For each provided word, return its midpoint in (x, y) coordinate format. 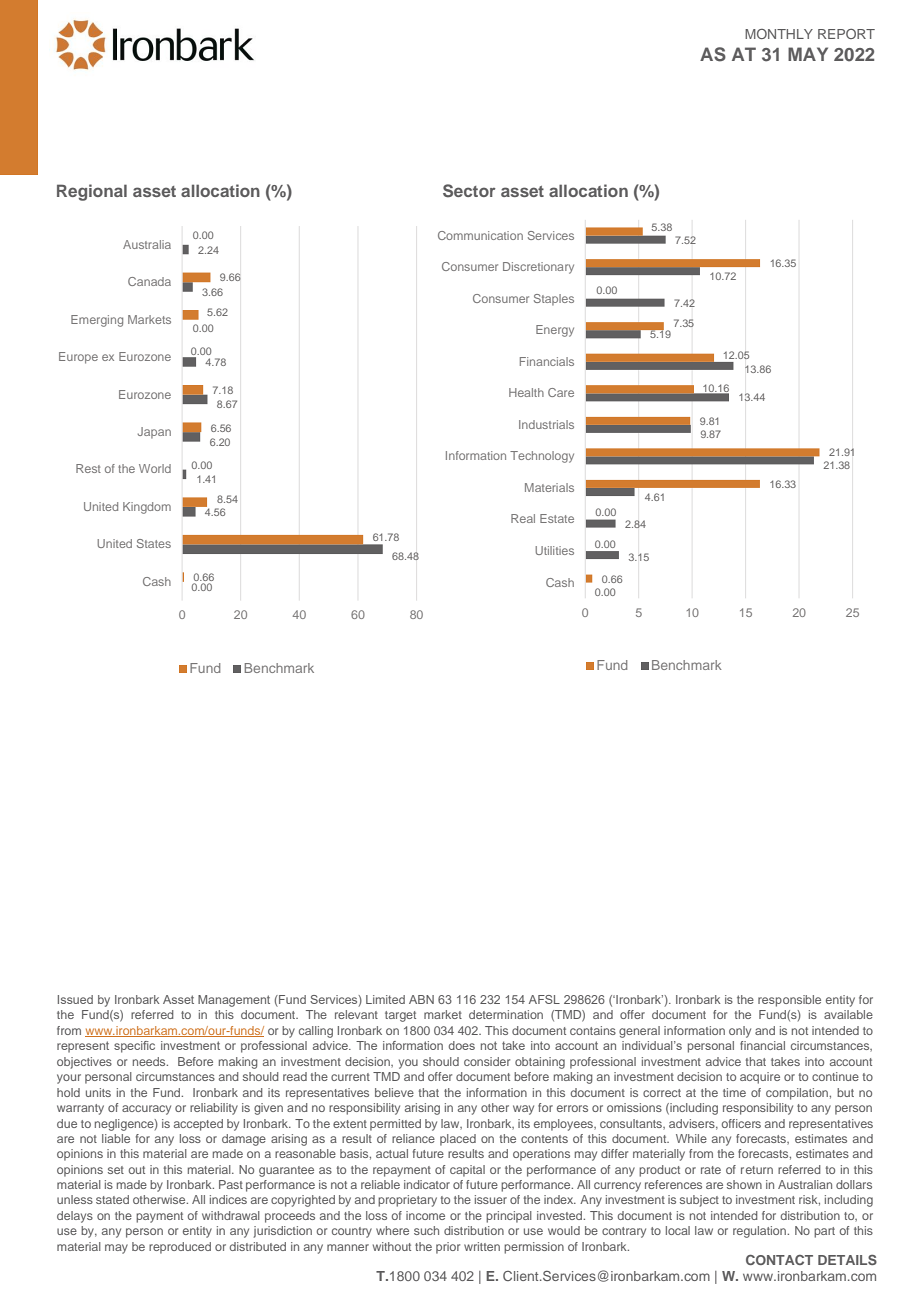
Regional (92, 192)
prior (448, 1248)
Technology (542, 457)
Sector (469, 191)
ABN (421, 999)
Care (561, 392)
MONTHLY (779, 34)
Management (234, 1001)
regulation (761, 1232)
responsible (789, 1001)
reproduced (180, 1248)
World (155, 468)
